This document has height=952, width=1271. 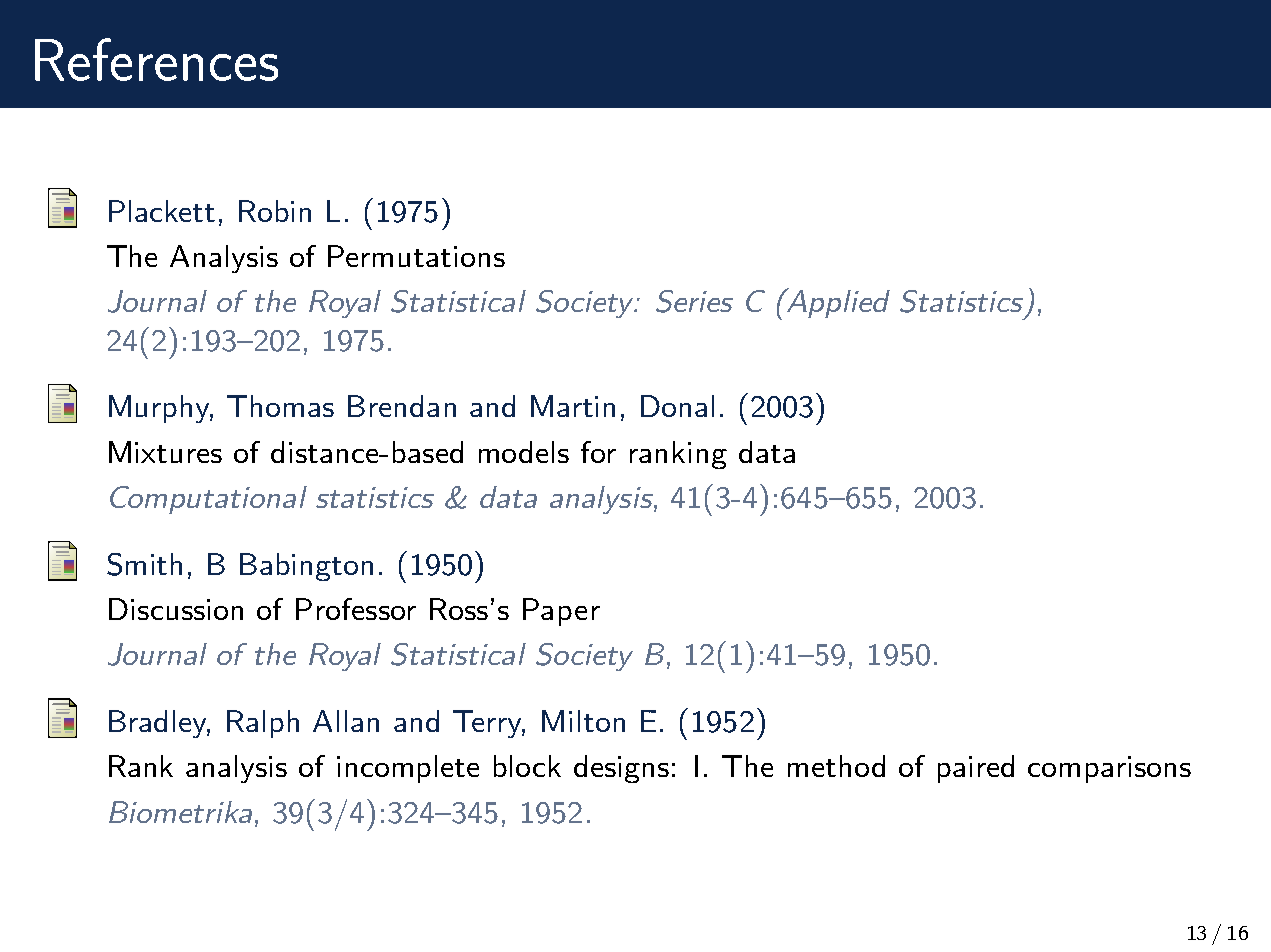 What do you see at coordinates (598, 452) in the document?
I see `for` at bounding box center [598, 452].
